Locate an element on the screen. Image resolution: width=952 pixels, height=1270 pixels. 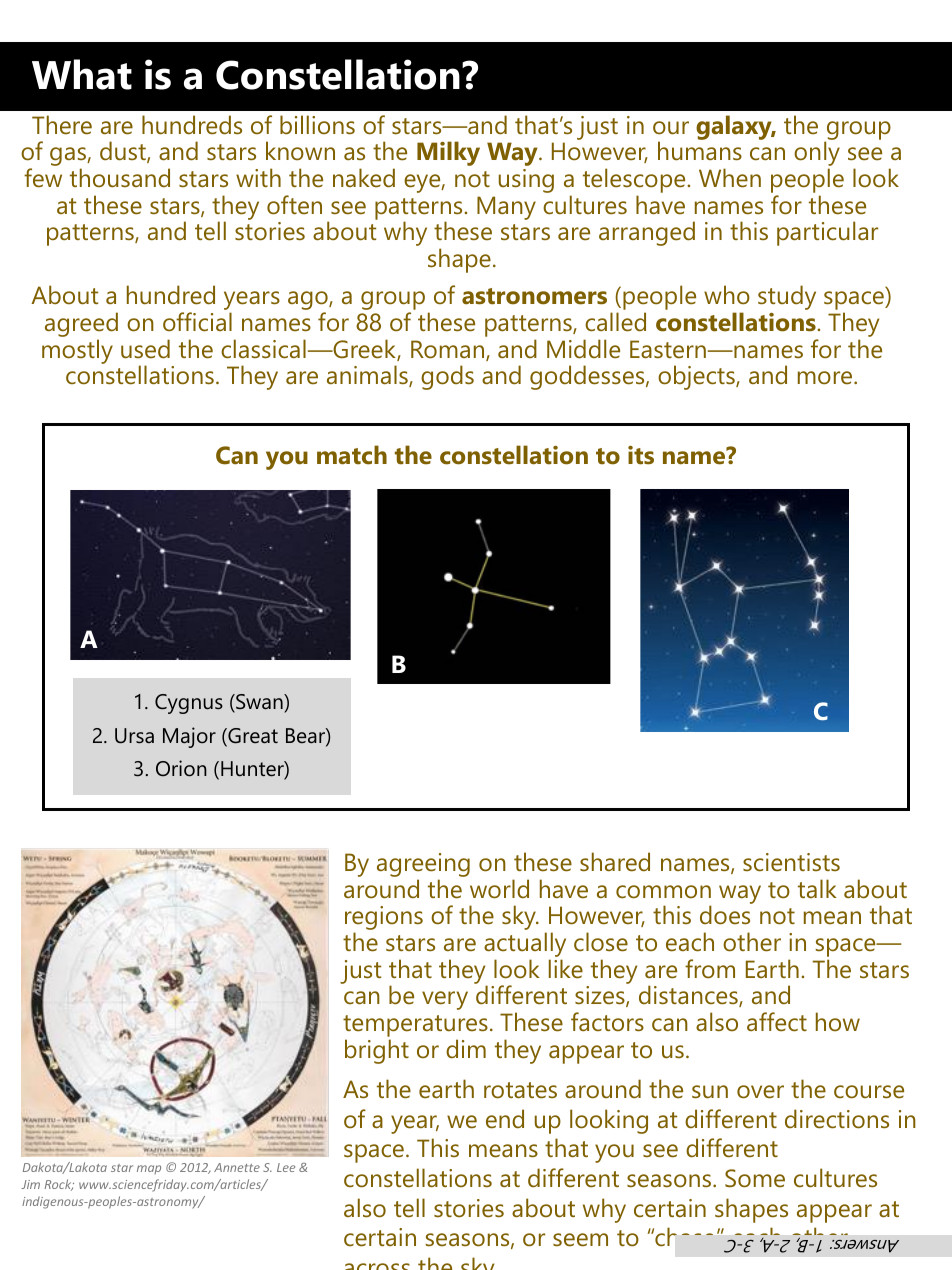
only is located at coordinates (817, 155).
